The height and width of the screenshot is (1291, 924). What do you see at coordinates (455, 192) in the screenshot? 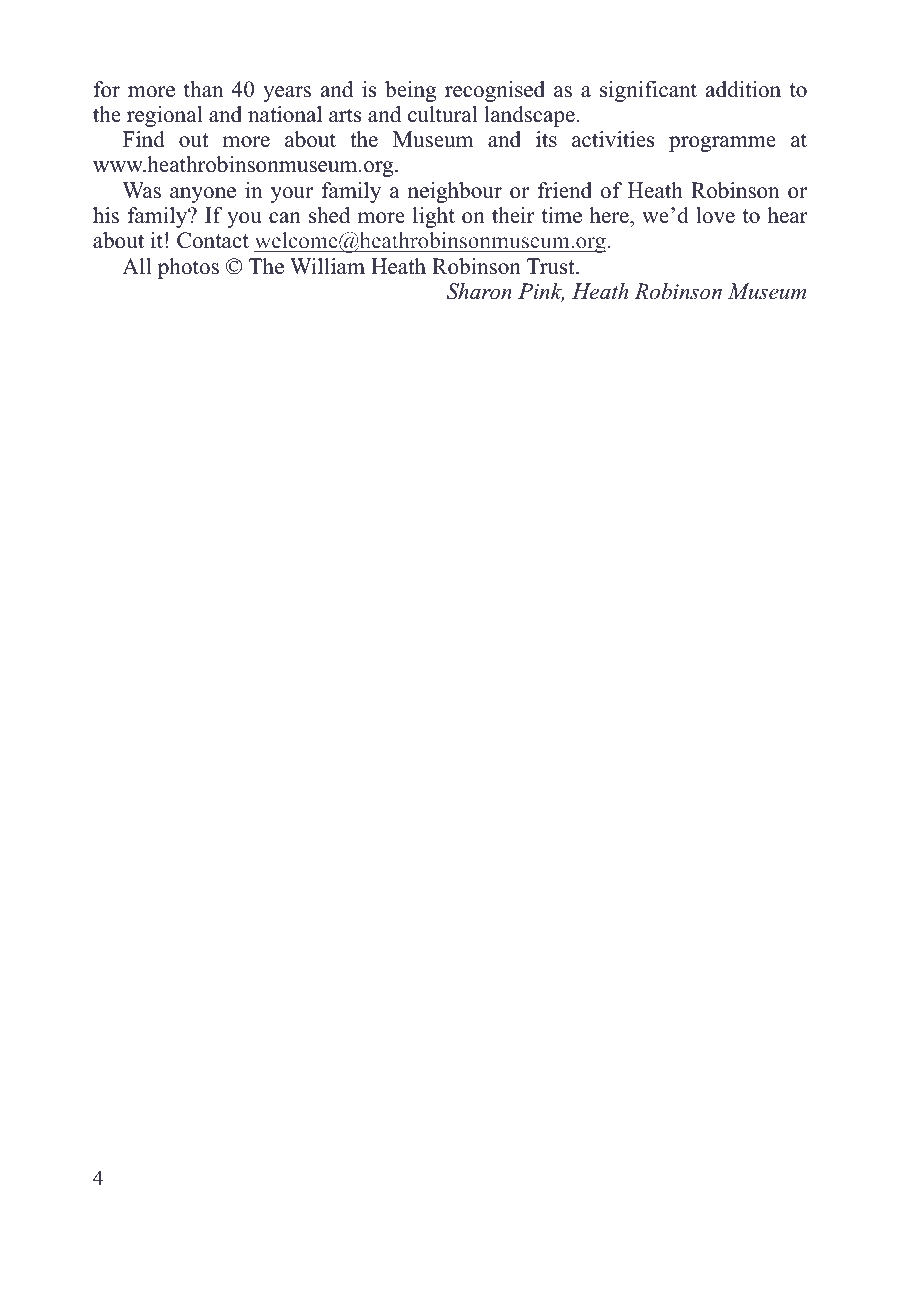
I see `neighbour` at bounding box center [455, 192].
